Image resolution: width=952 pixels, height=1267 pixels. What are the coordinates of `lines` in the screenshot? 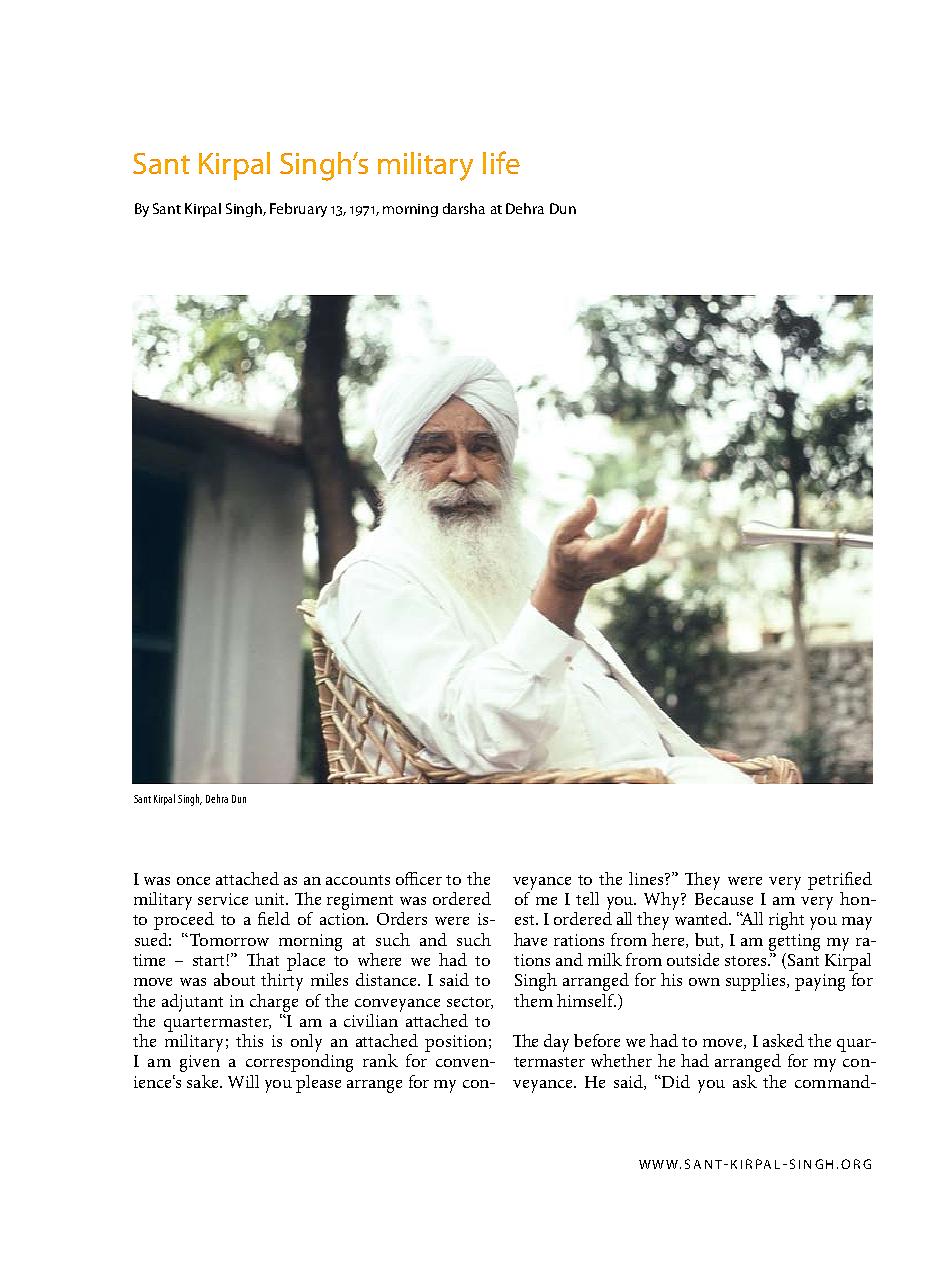 It's located at (647, 878).
